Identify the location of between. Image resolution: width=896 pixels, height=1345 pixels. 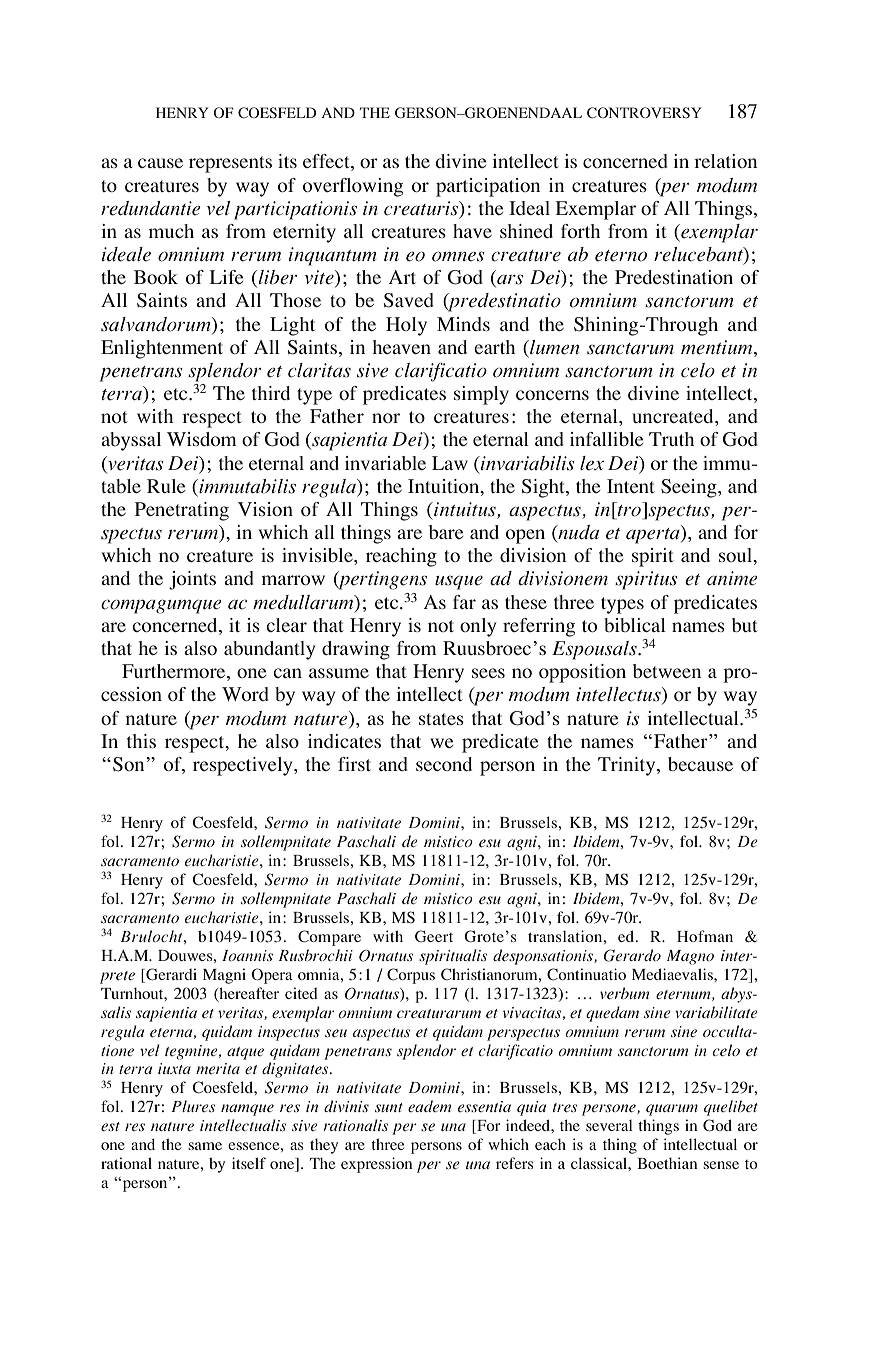
(667, 671).
